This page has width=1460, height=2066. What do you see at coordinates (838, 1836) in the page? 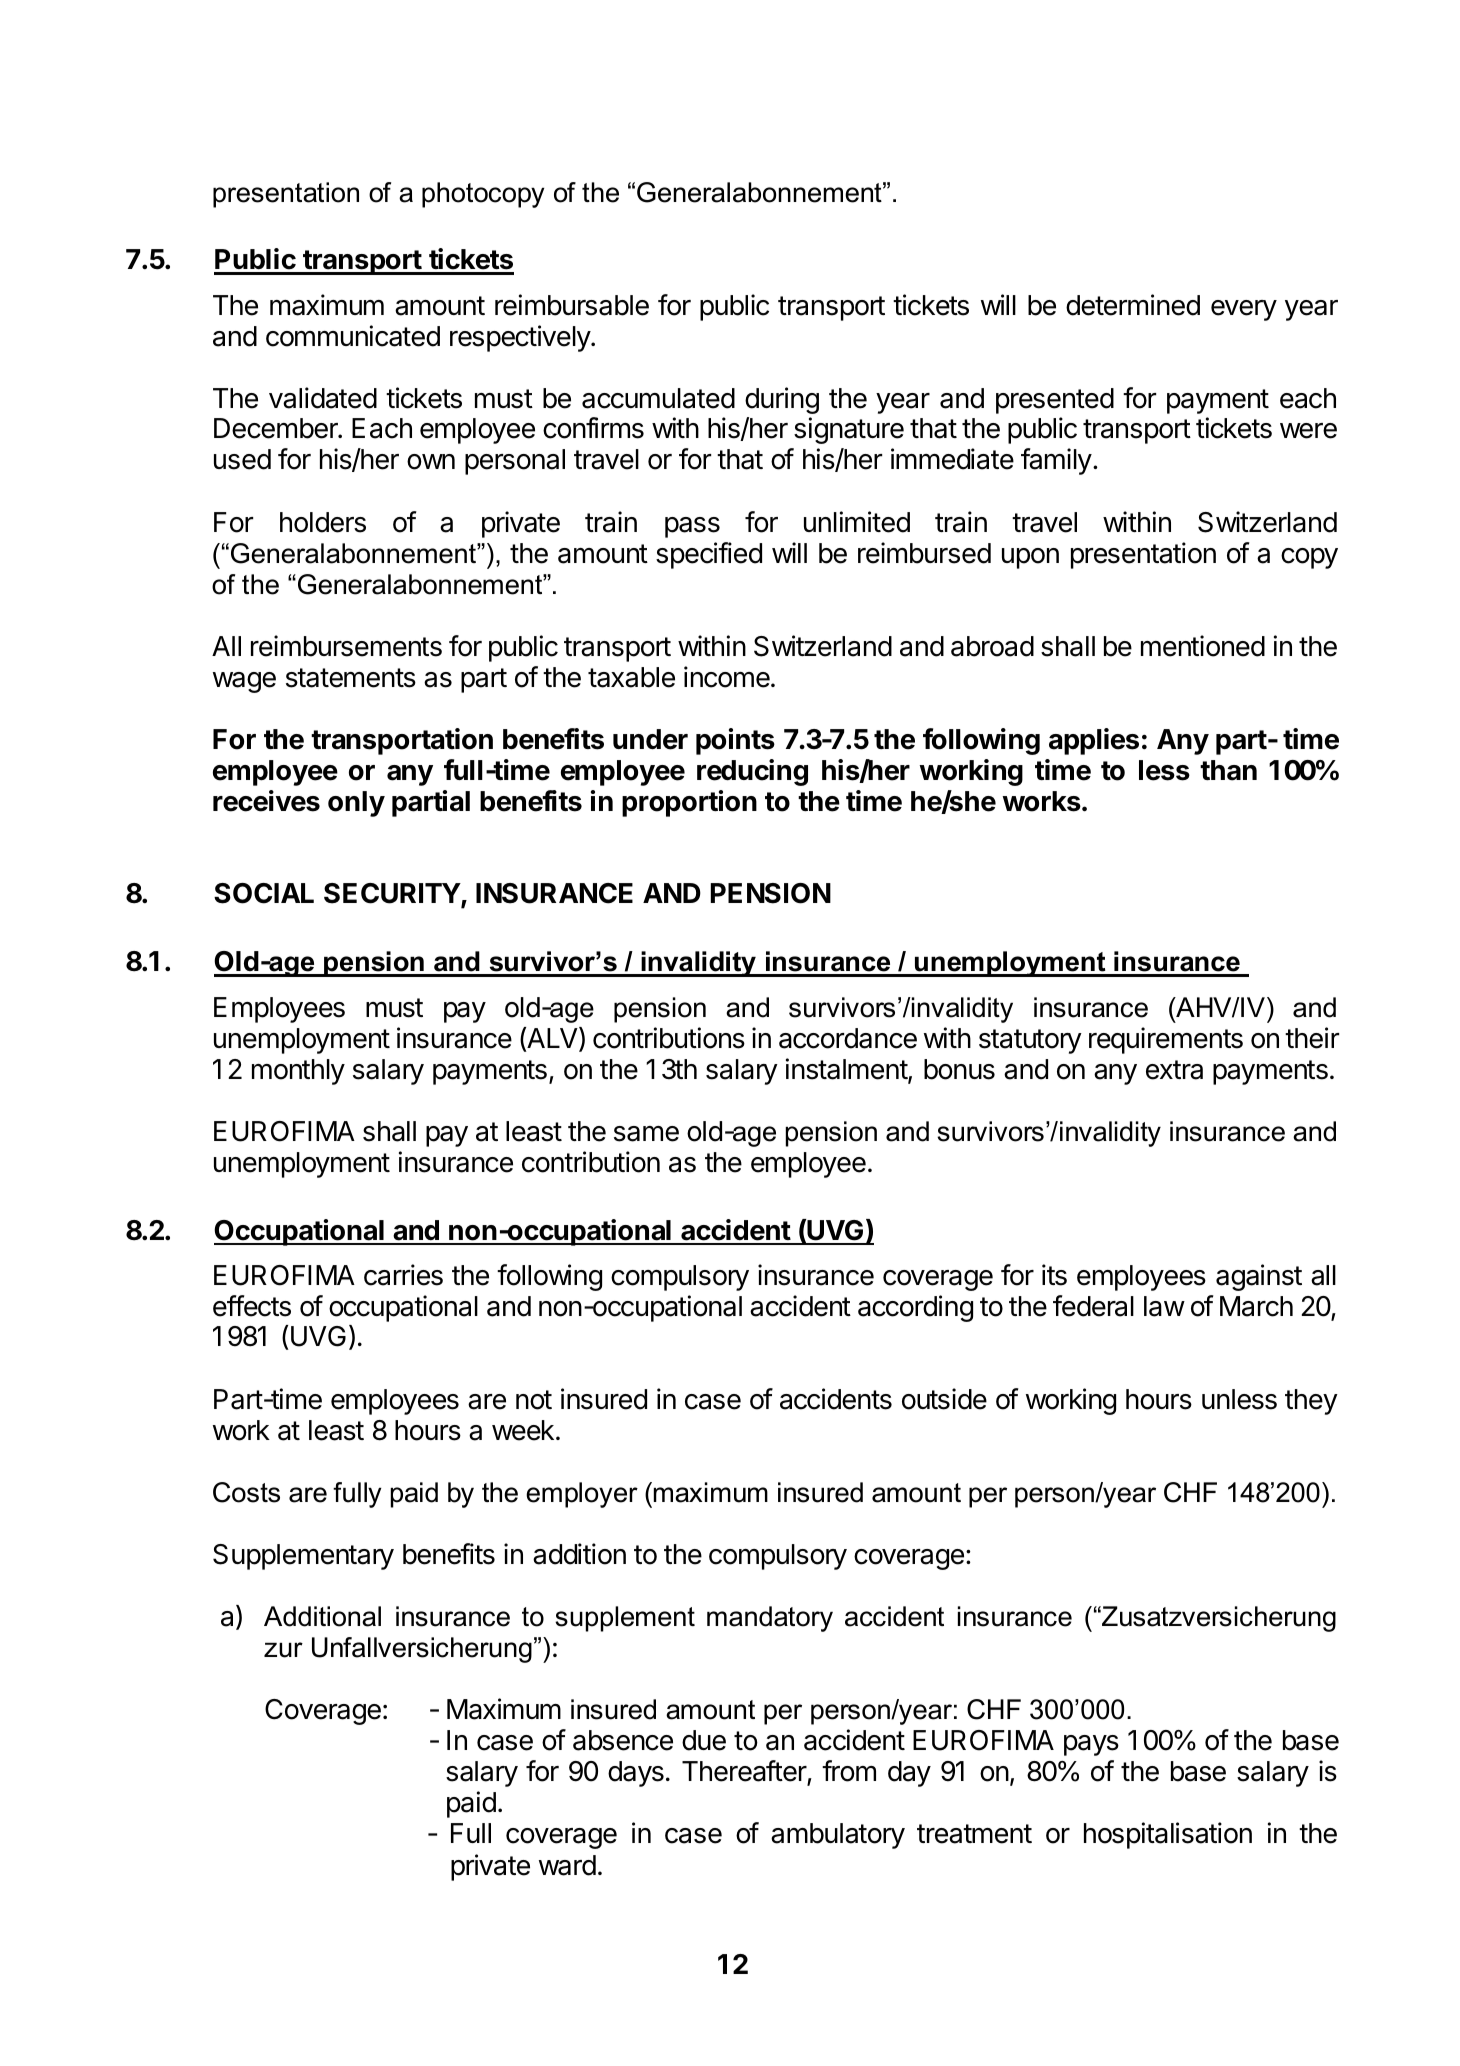
I see `ambulatory` at bounding box center [838, 1836].
